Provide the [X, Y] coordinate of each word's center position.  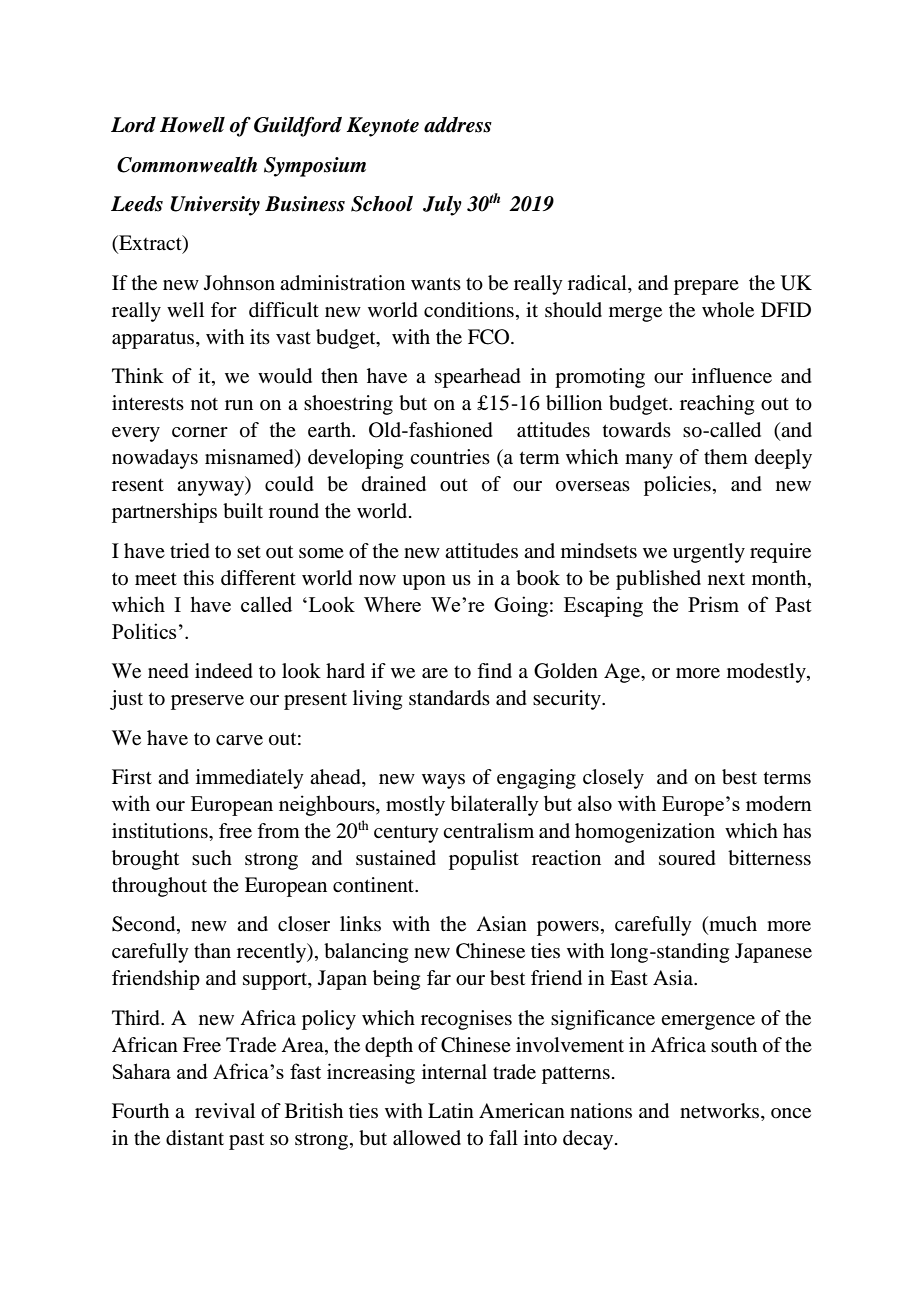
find [494, 670]
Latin [451, 1110]
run [239, 405]
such [212, 858]
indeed [224, 671]
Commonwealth [187, 165]
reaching [717, 405]
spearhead [478, 378]
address [458, 125]
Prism [713, 604]
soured [687, 858]
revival [225, 1110]
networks [721, 1112]
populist [484, 860]
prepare [706, 287]
